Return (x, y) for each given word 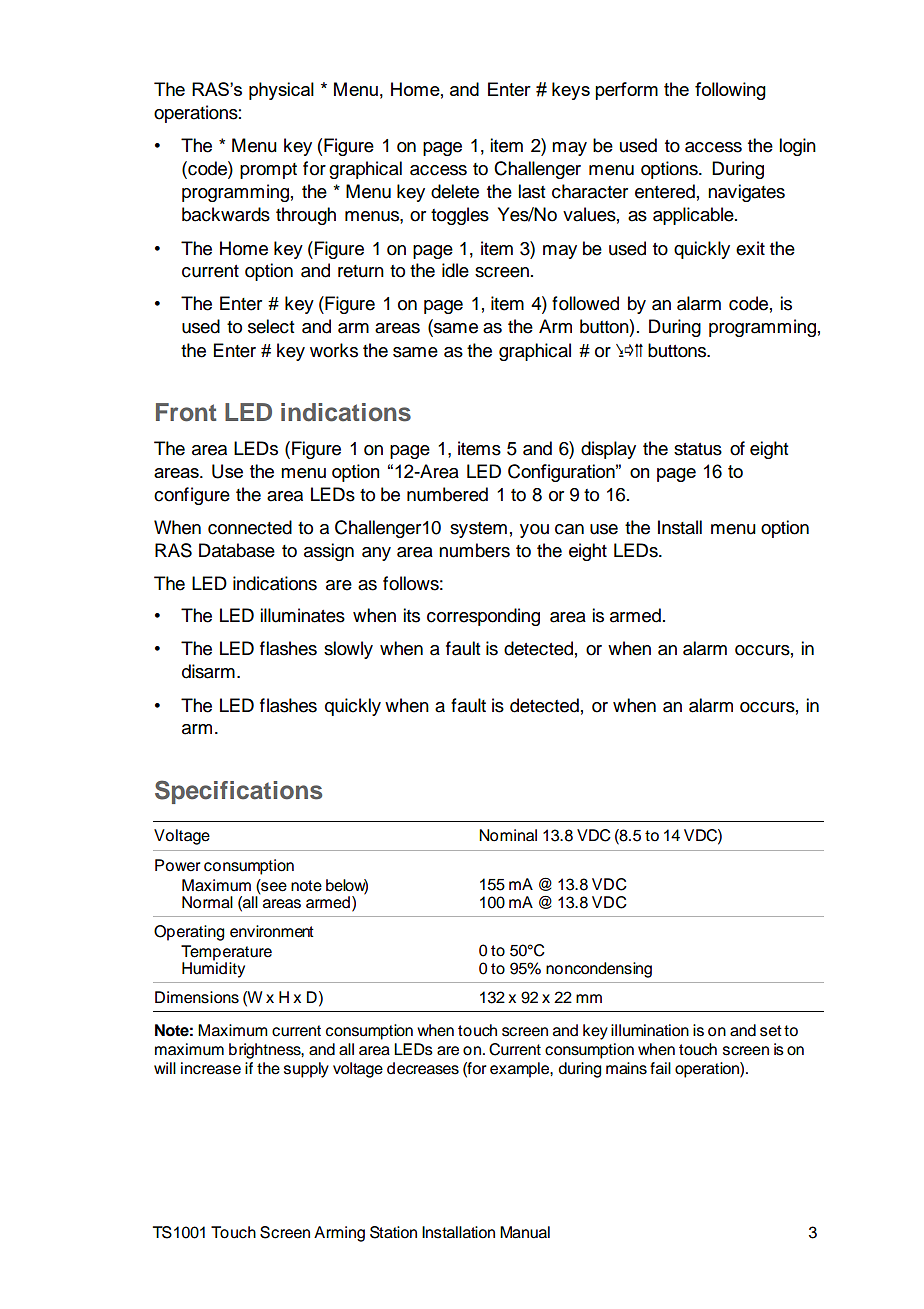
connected (250, 527)
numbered (447, 494)
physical (281, 91)
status (698, 449)
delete (455, 191)
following (730, 91)
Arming (339, 1234)
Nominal (508, 835)
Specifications (238, 792)
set (771, 1031)
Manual (525, 1232)
